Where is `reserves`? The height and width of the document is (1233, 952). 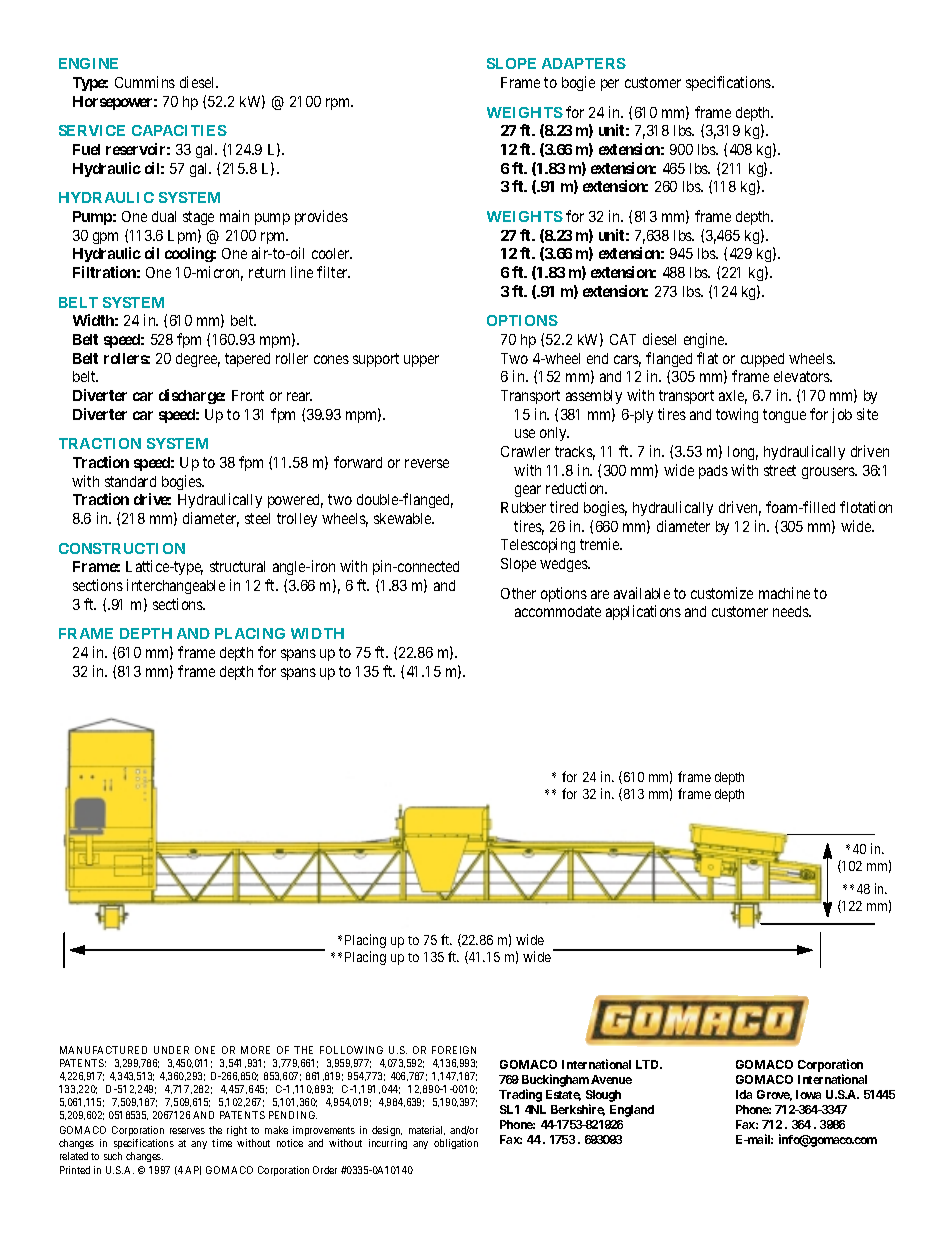 reserves is located at coordinates (187, 1131).
